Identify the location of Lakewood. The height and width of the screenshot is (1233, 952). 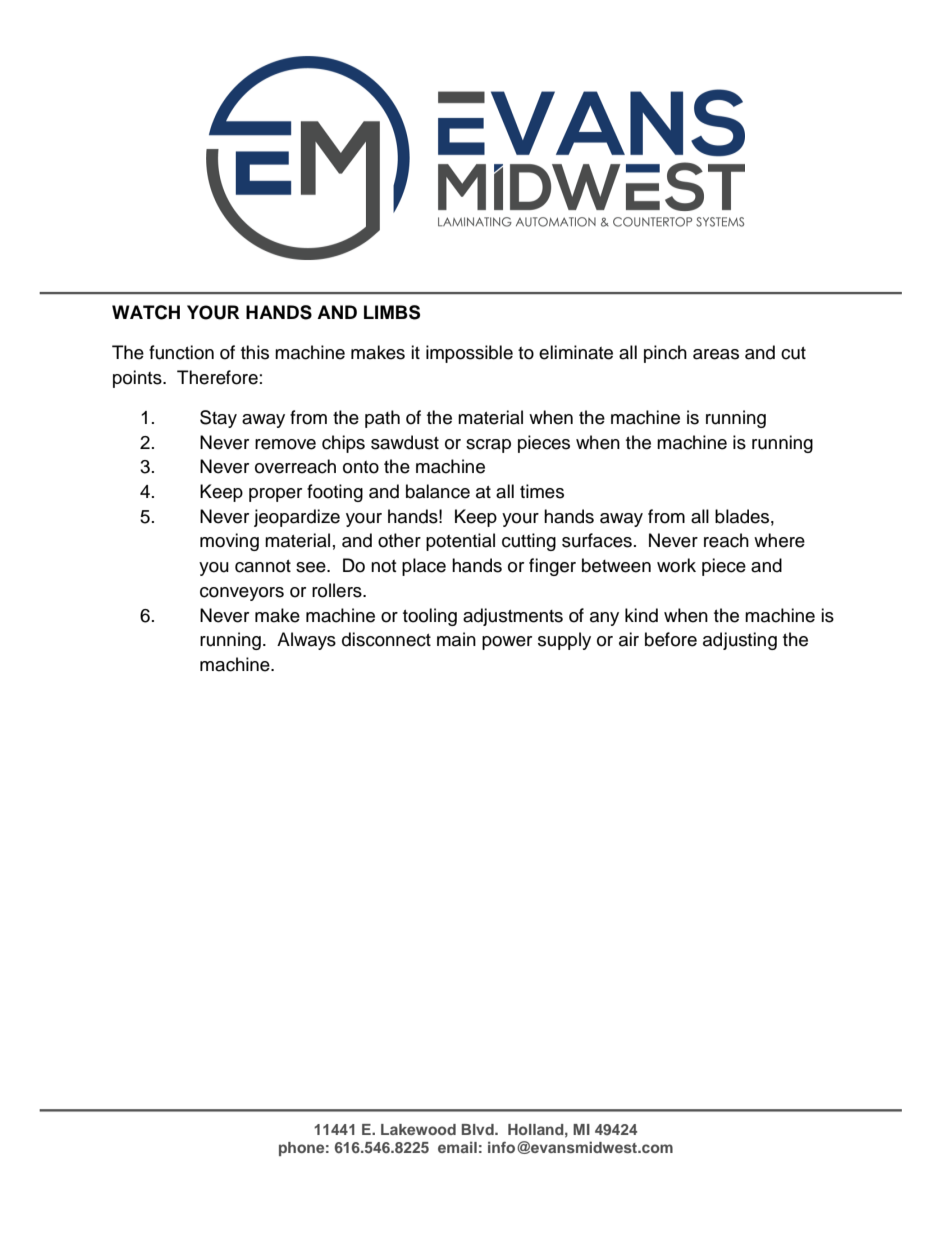
(418, 1129).
